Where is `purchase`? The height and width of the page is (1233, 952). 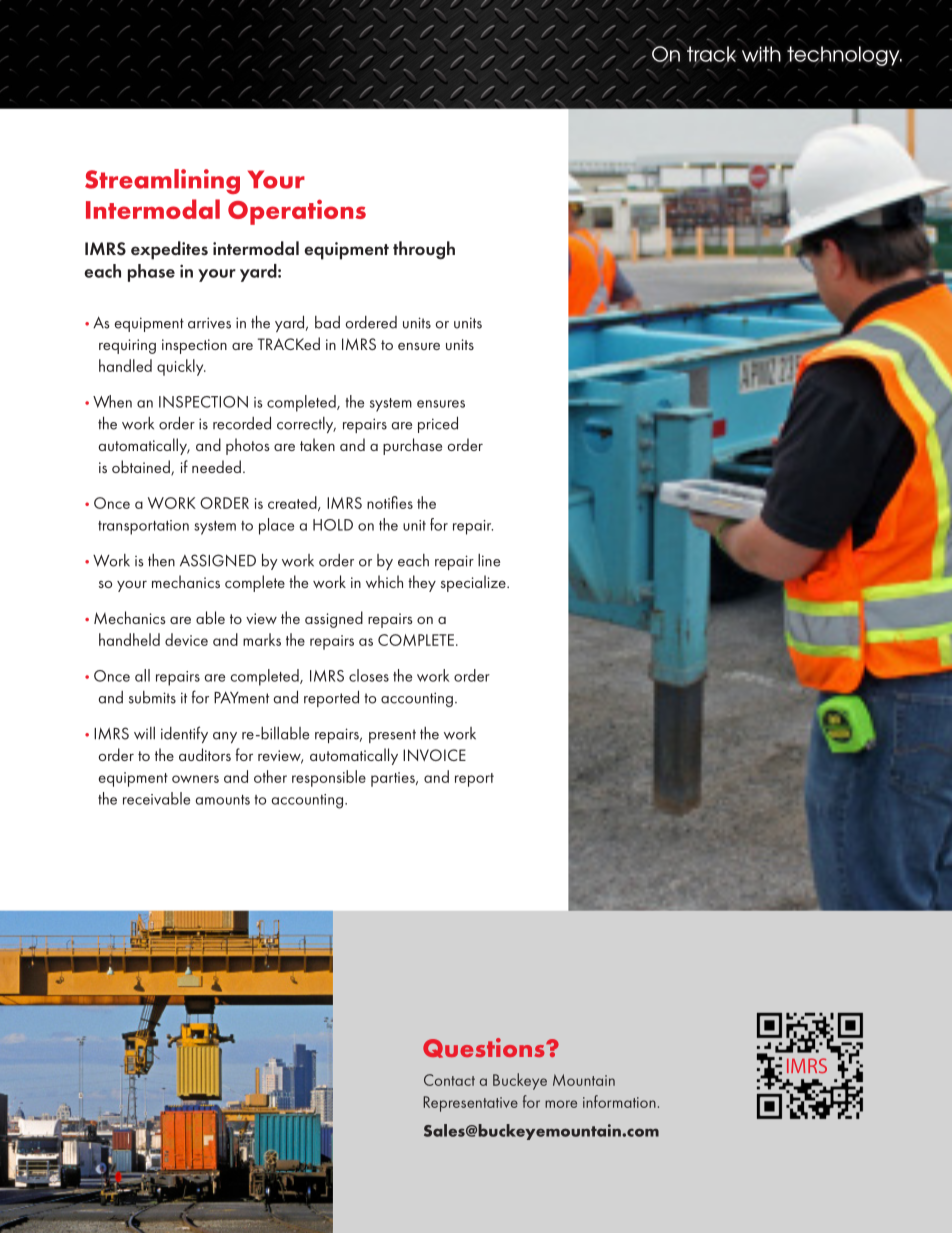 purchase is located at coordinates (412, 446).
